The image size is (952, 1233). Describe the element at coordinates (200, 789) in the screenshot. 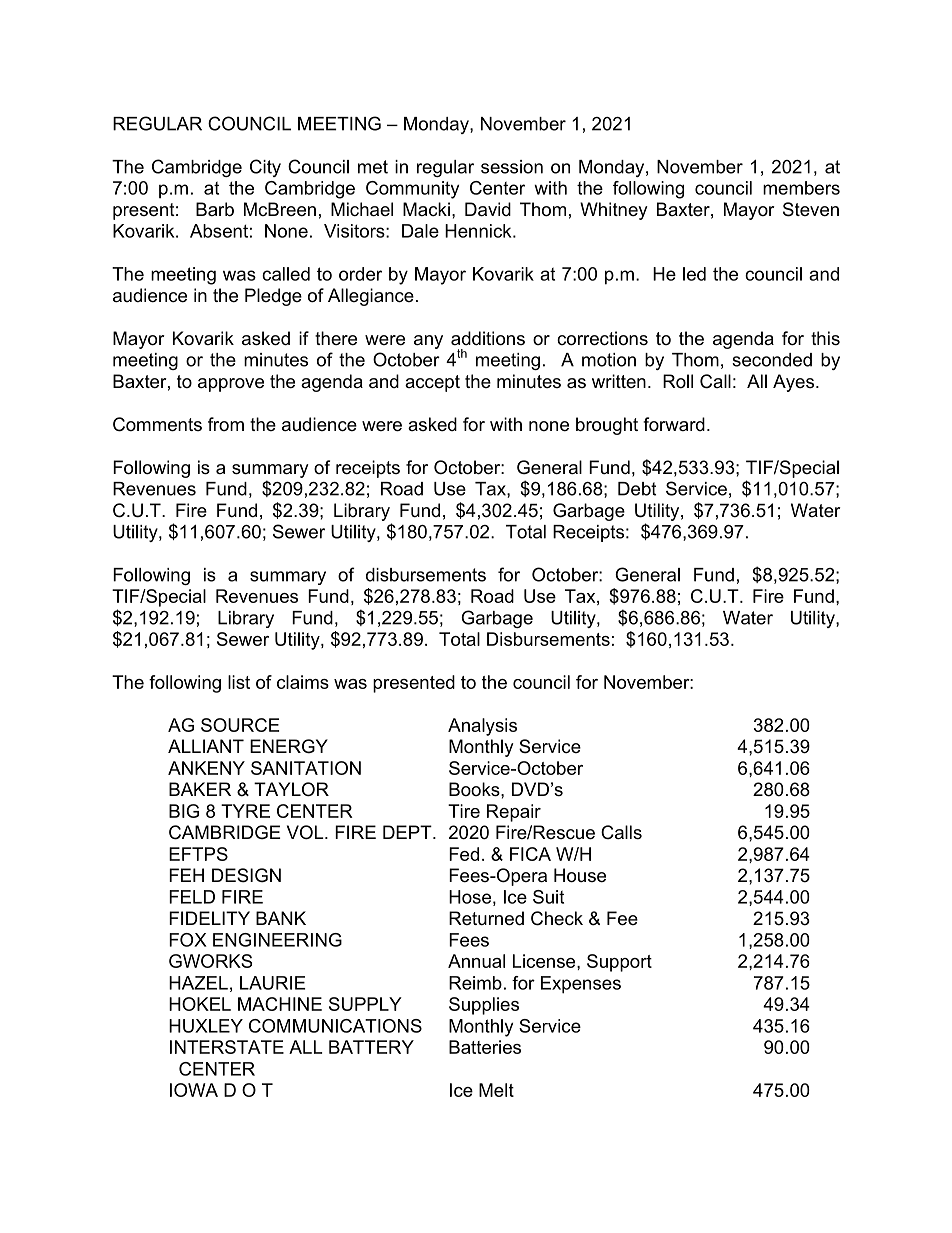

I see `BAKER` at that location.
